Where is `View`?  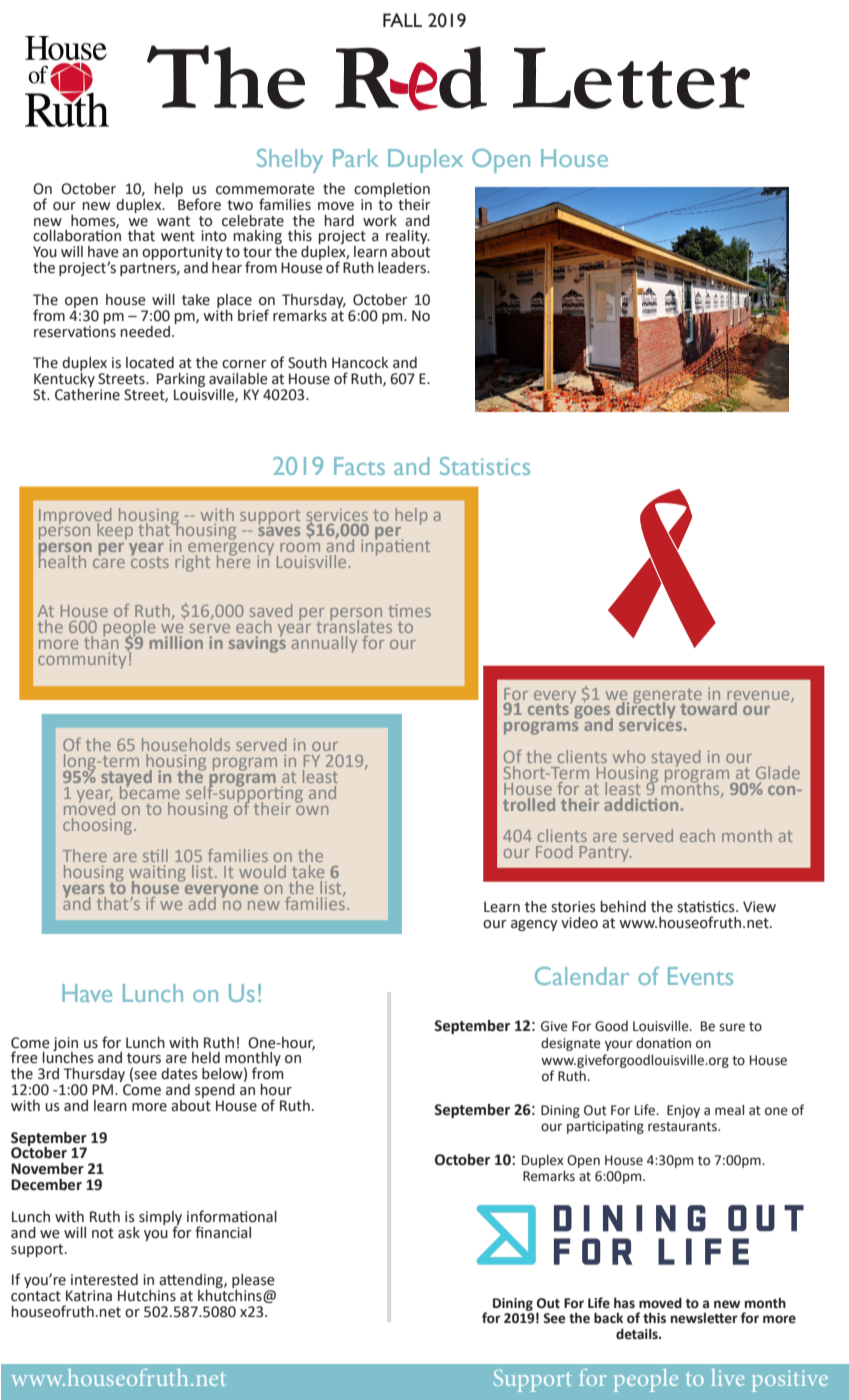
View is located at coordinates (759, 907).
